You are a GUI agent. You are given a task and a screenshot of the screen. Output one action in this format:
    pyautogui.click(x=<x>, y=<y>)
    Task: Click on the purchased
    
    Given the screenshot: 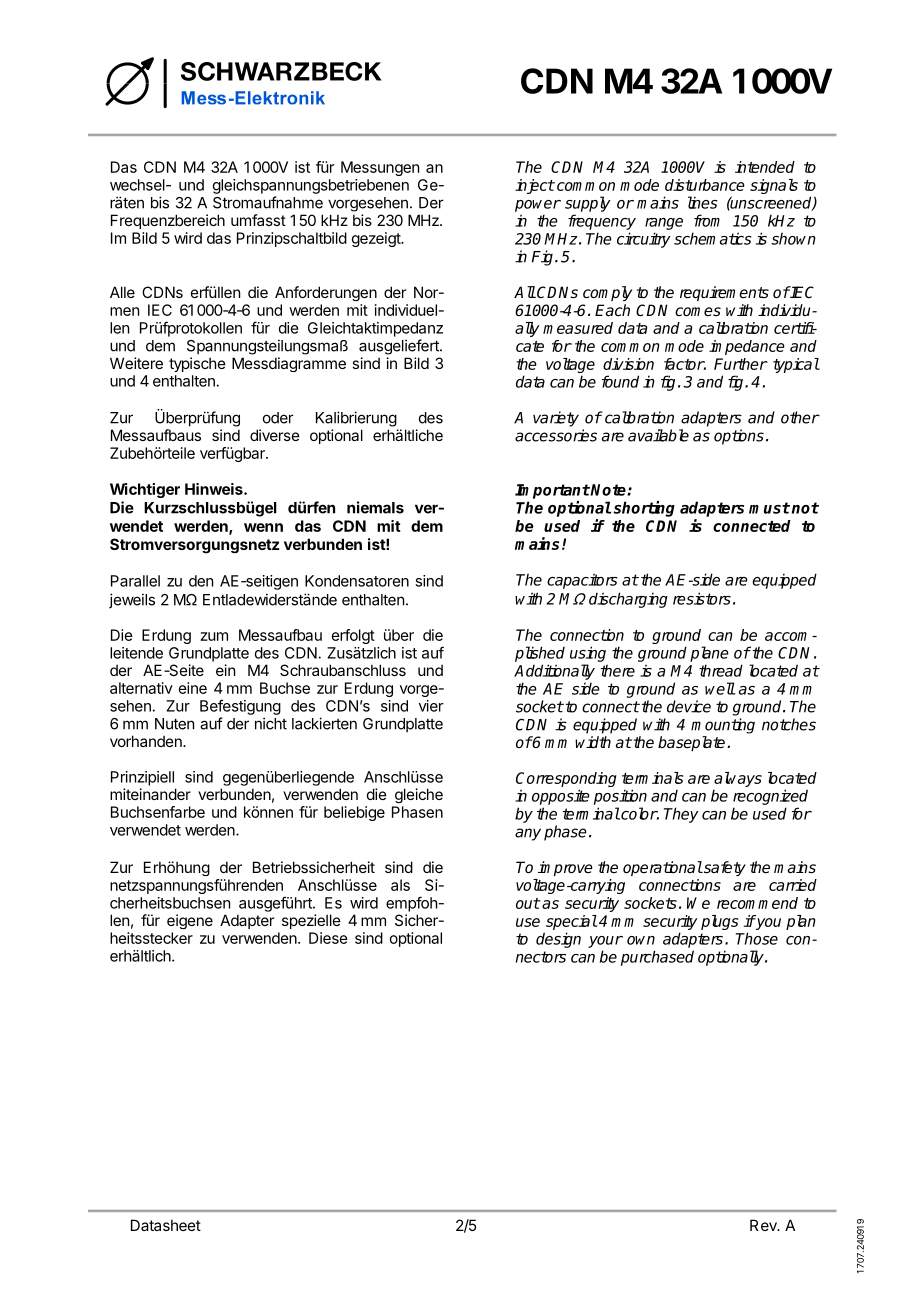 What is the action you would take?
    pyautogui.click(x=657, y=958)
